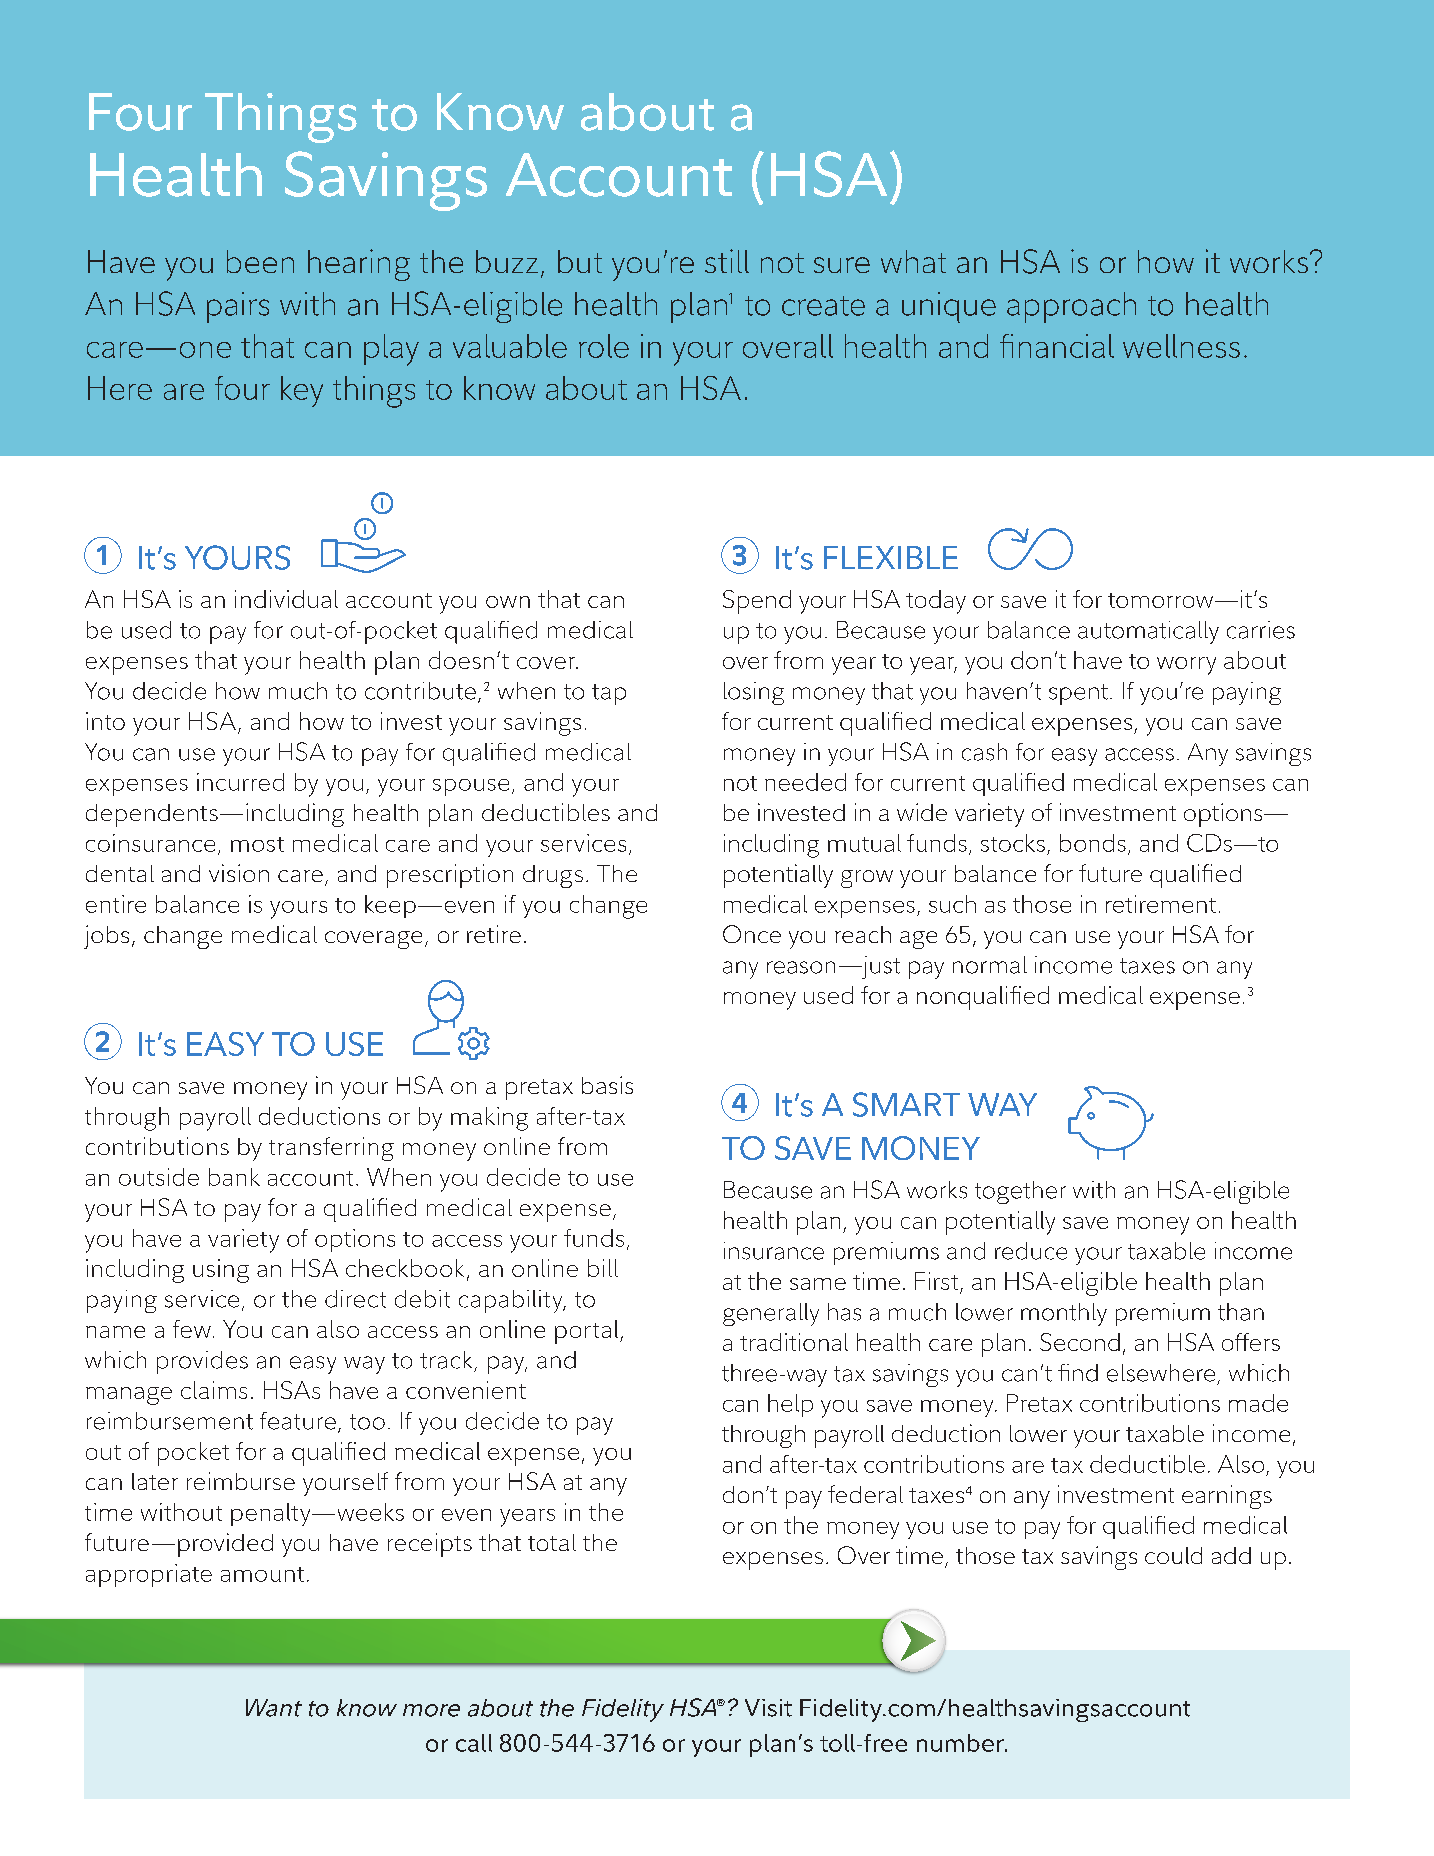 This document has width=1434, height=1856. What do you see at coordinates (768, 1708) in the document?
I see `Visit` at bounding box center [768, 1708].
